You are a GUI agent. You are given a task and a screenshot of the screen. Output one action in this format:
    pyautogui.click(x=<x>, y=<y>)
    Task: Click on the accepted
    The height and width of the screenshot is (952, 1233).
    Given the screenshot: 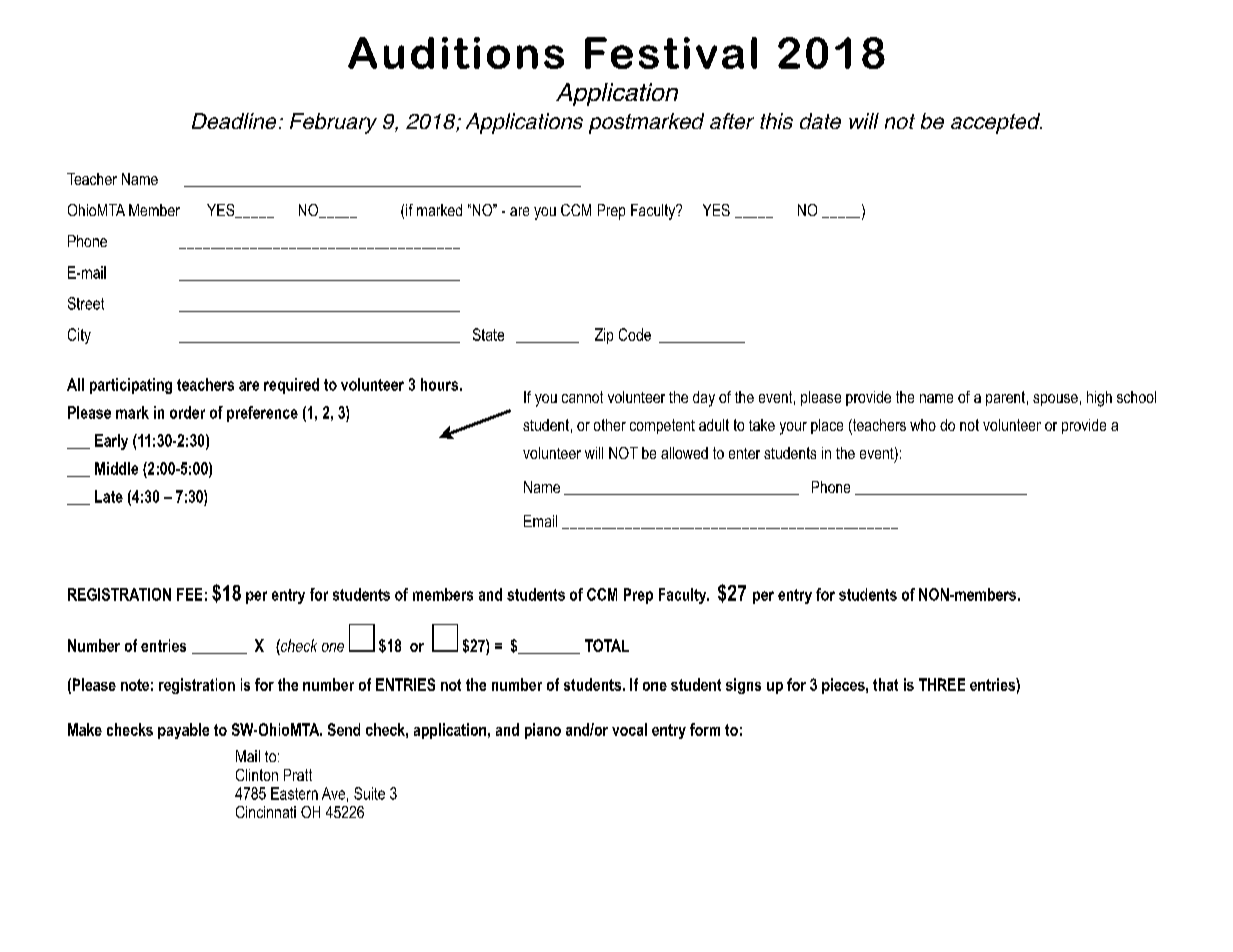 What is the action you would take?
    pyautogui.click(x=996, y=123)
